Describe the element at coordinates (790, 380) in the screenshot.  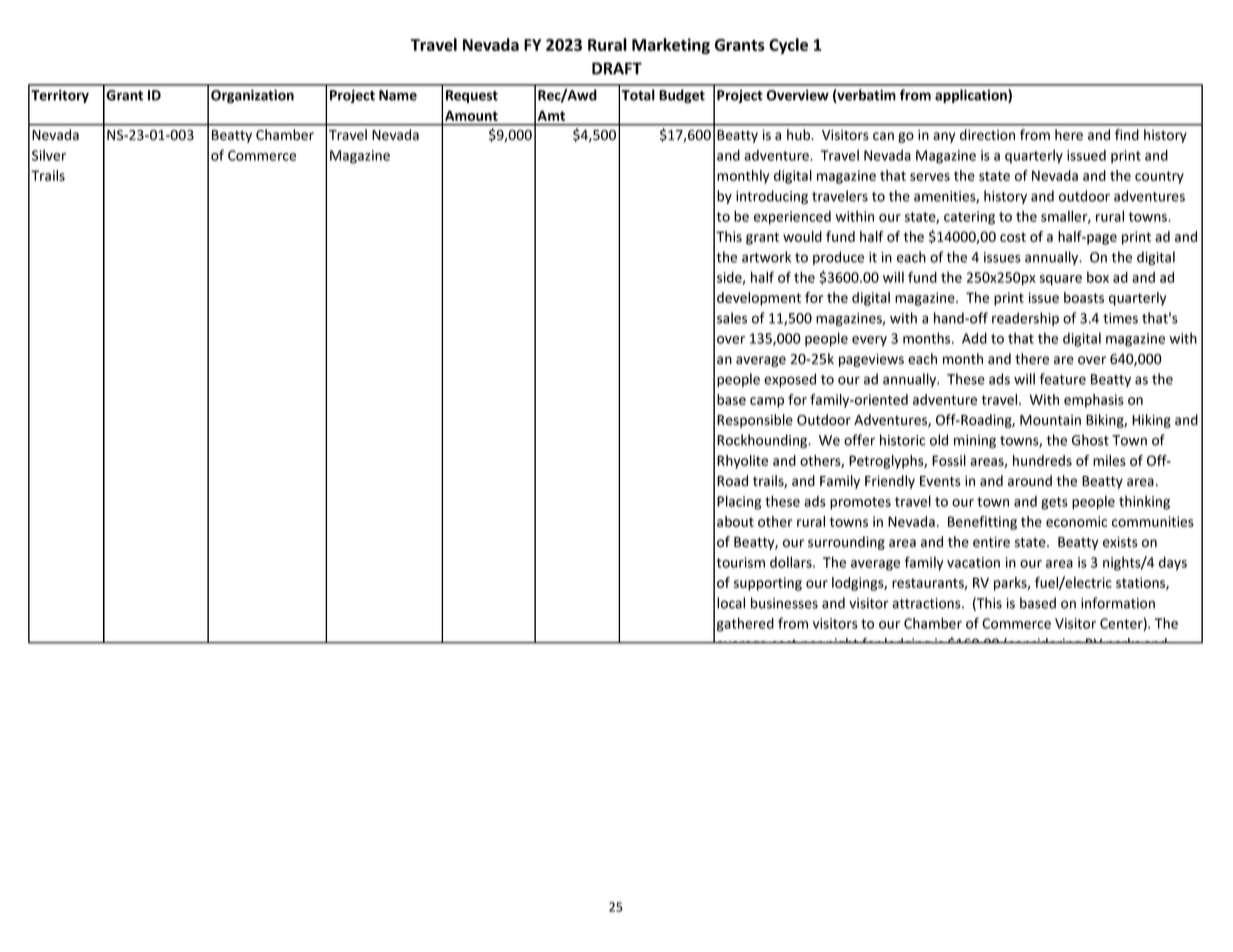
I see `exposed` at that location.
